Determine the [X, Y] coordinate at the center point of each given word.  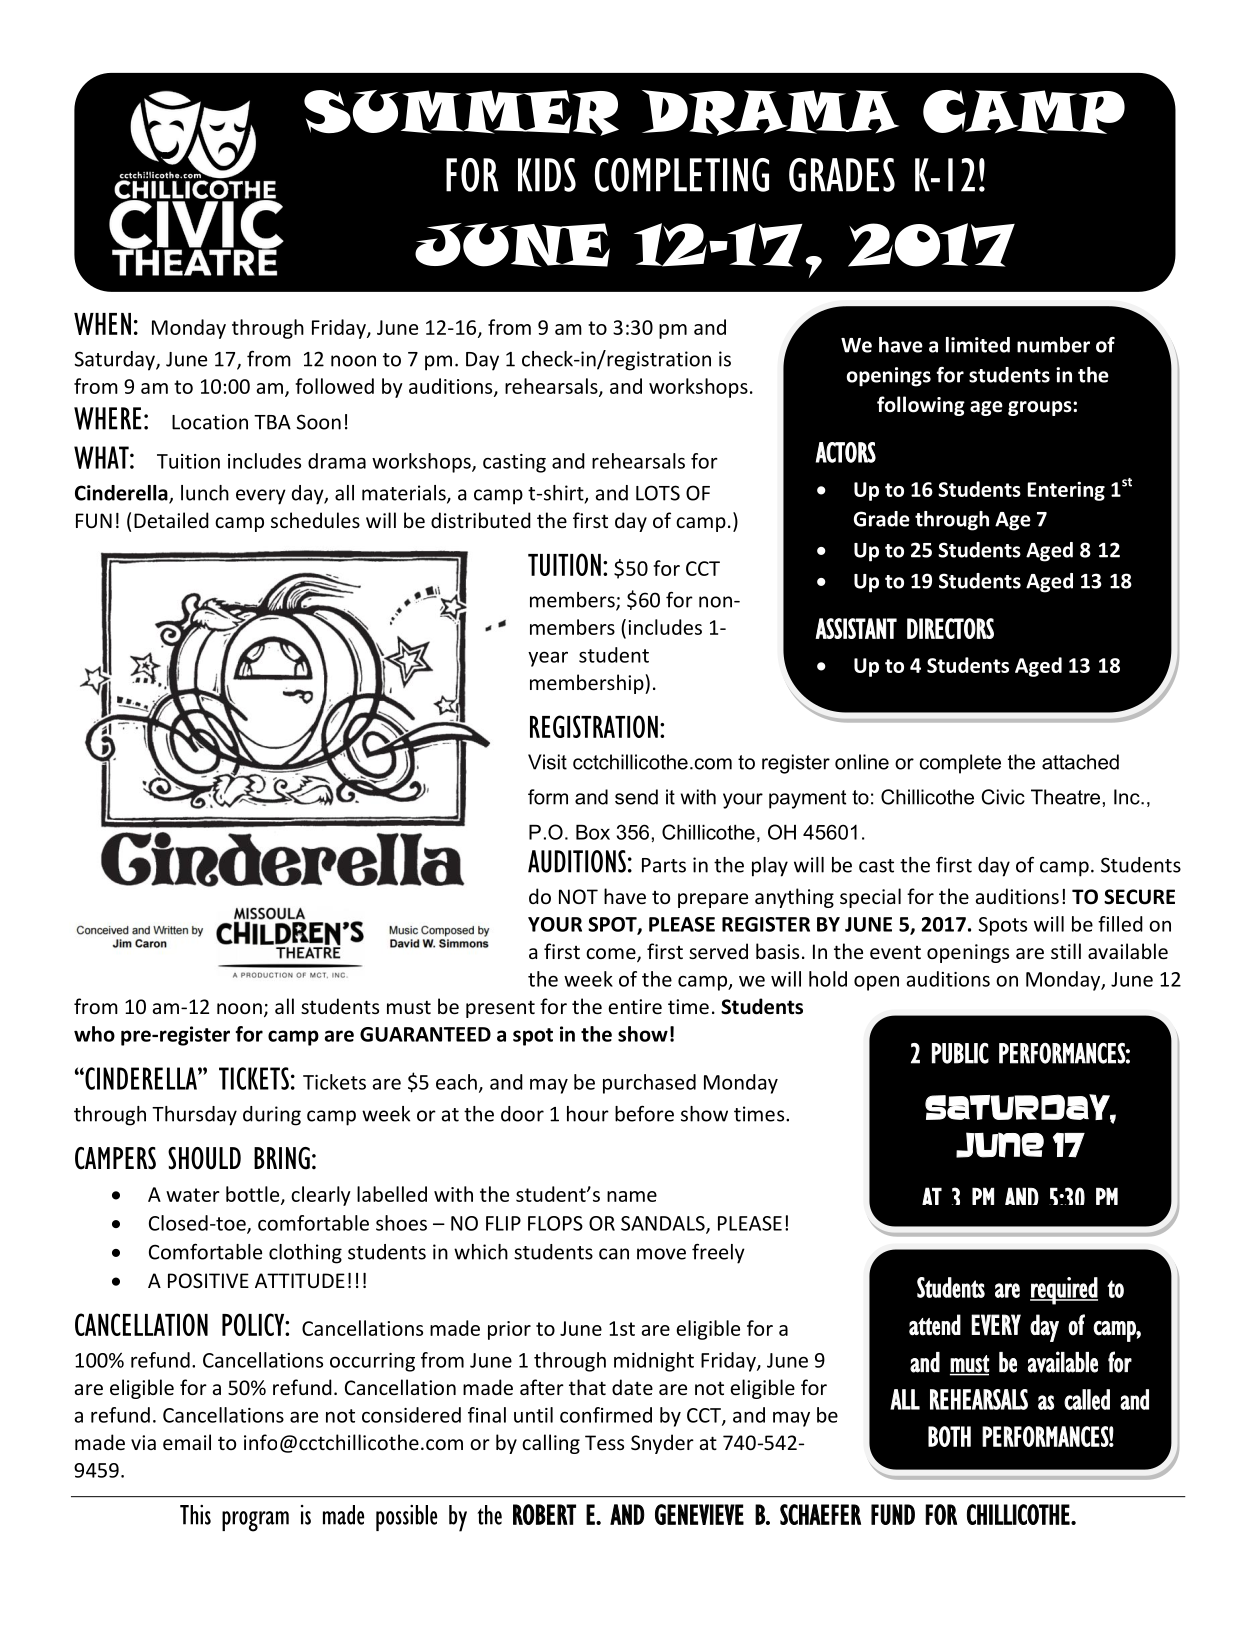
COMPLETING [682, 175]
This [195, 1515]
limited [978, 345]
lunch [205, 493]
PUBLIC [960, 1053]
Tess [604, 1442]
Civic [1003, 797]
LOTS [658, 493]
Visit [547, 762]
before [644, 1113]
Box [593, 832]
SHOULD [204, 1158]
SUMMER [461, 113]
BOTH [949, 1436]
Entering [1066, 491]
